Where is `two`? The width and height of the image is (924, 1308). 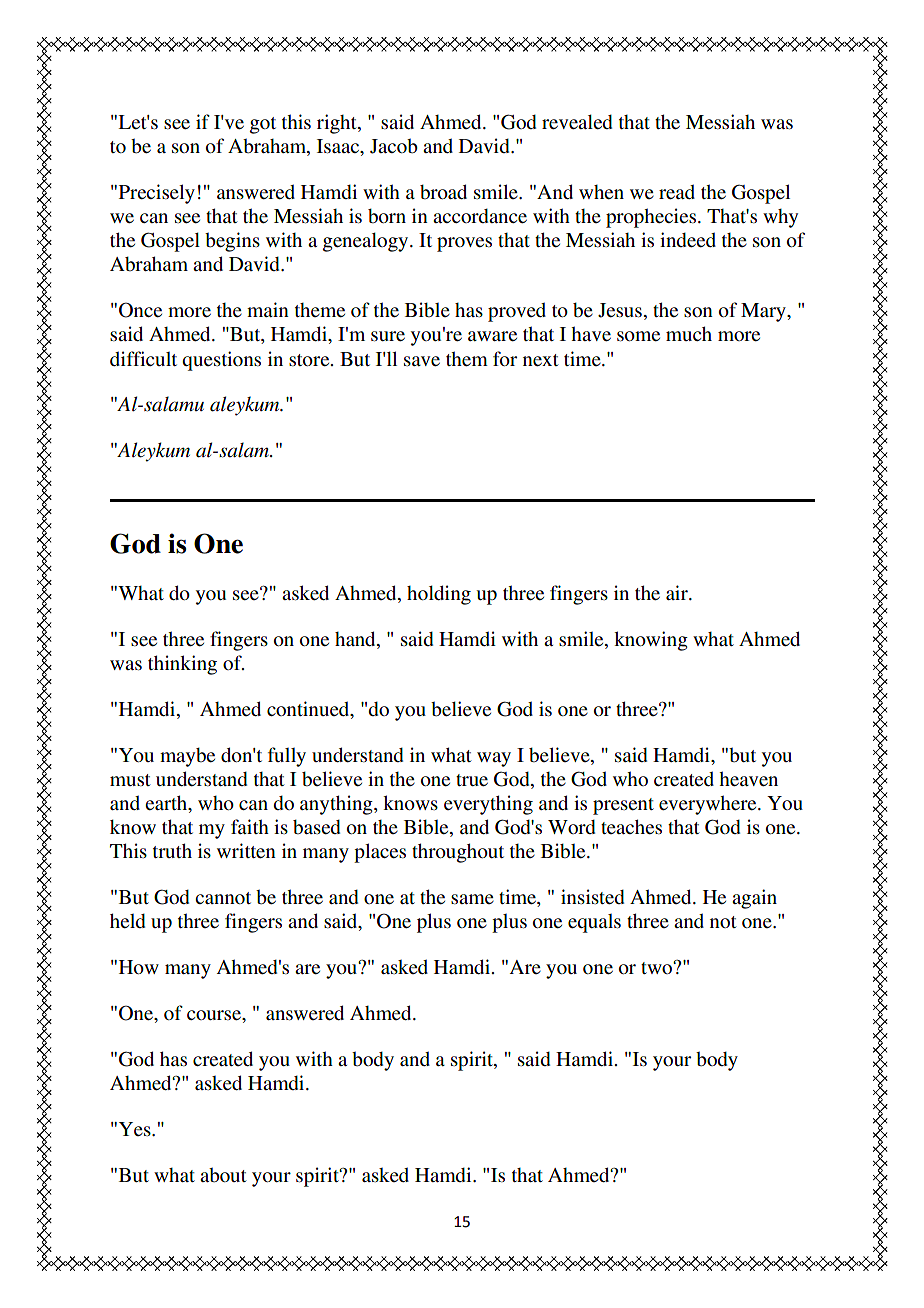 two is located at coordinates (657, 968).
